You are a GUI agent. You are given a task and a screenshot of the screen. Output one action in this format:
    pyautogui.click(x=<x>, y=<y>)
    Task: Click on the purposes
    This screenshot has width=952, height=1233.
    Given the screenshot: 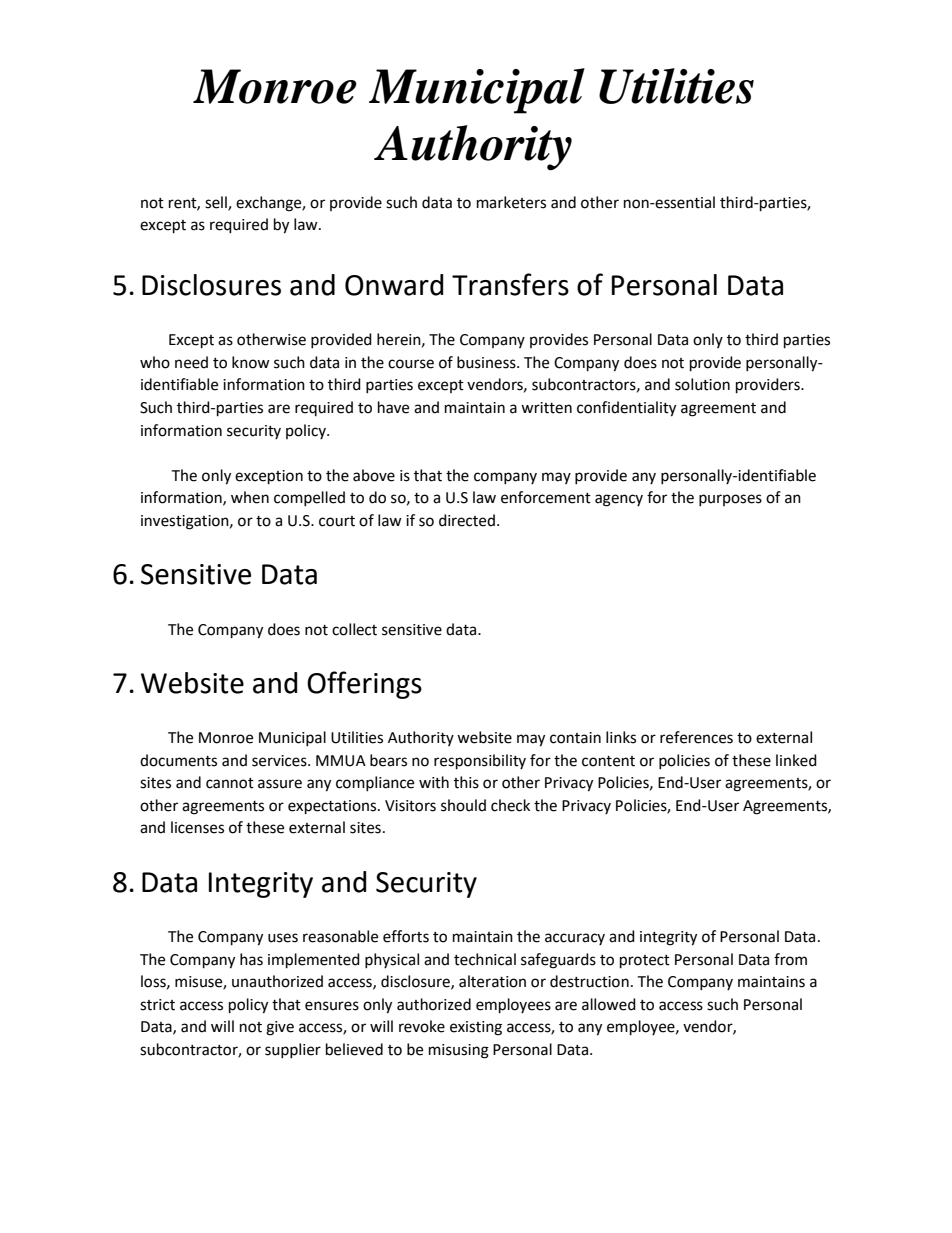 What is the action you would take?
    pyautogui.click(x=730, y=500)
